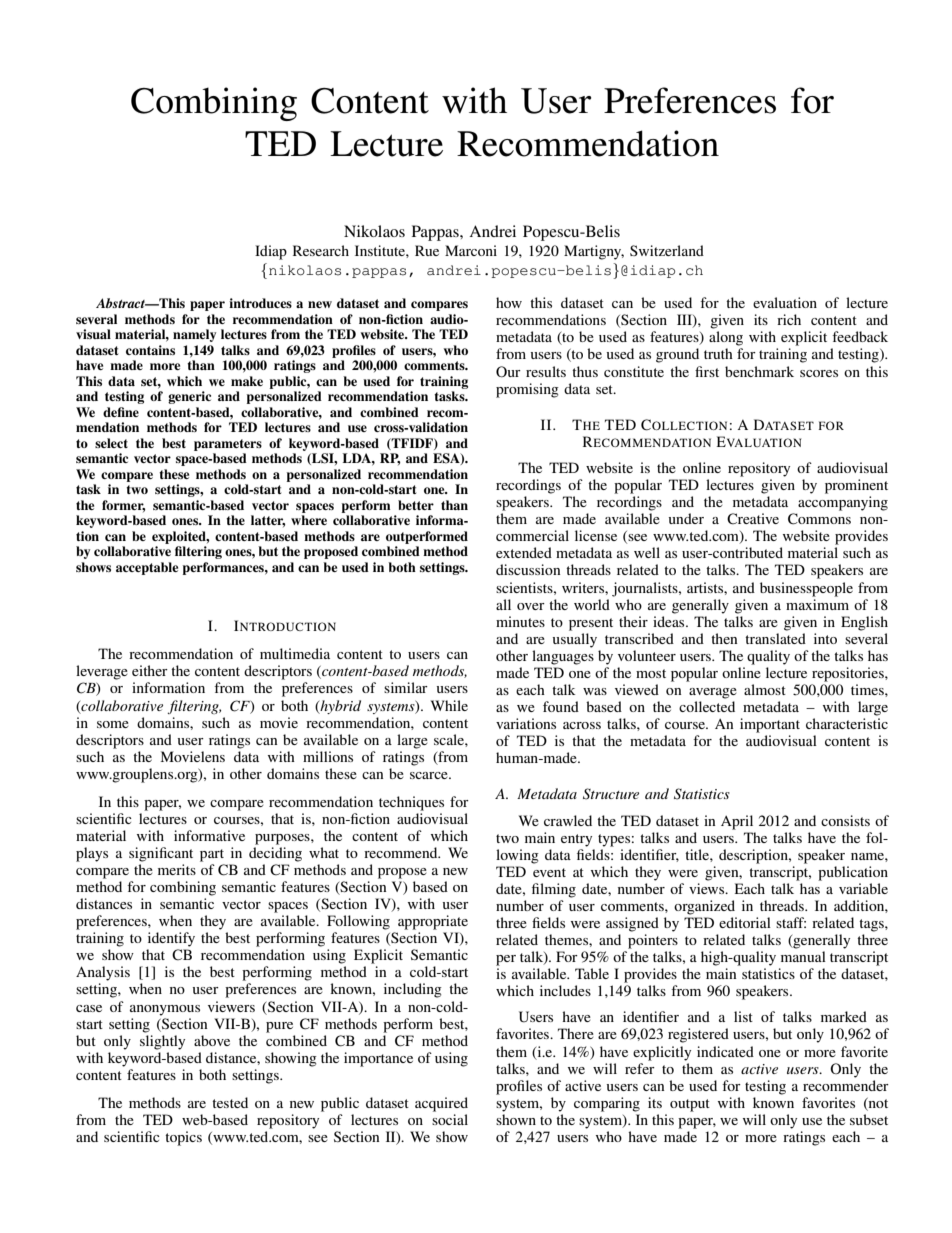 The height and width of the document is (1233, 952). I want to click on techniques, so click(411, 803).
